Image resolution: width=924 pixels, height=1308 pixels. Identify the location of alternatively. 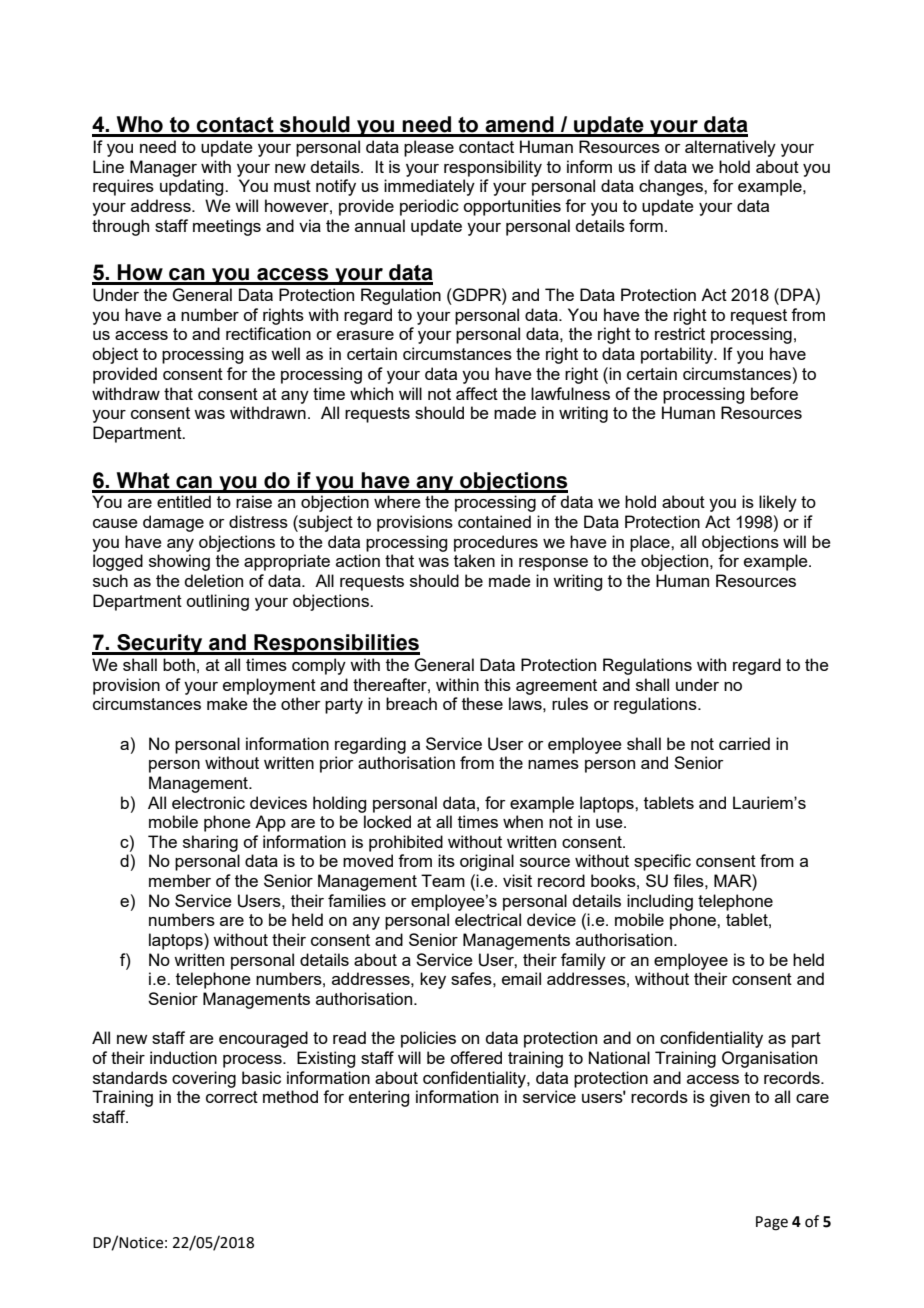
(730, 148).
